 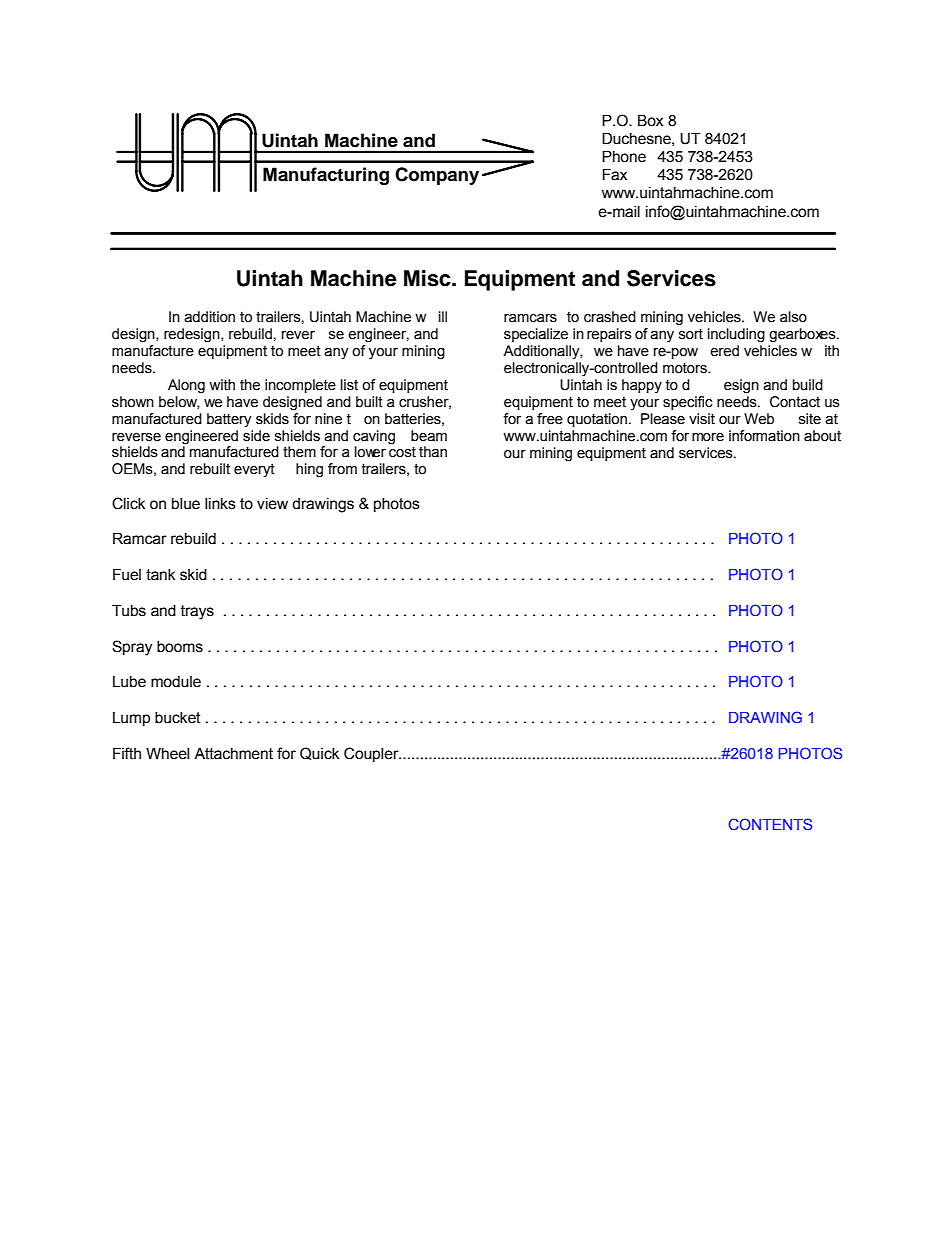 I want to click on Phone, so click(x=624, y=157).
